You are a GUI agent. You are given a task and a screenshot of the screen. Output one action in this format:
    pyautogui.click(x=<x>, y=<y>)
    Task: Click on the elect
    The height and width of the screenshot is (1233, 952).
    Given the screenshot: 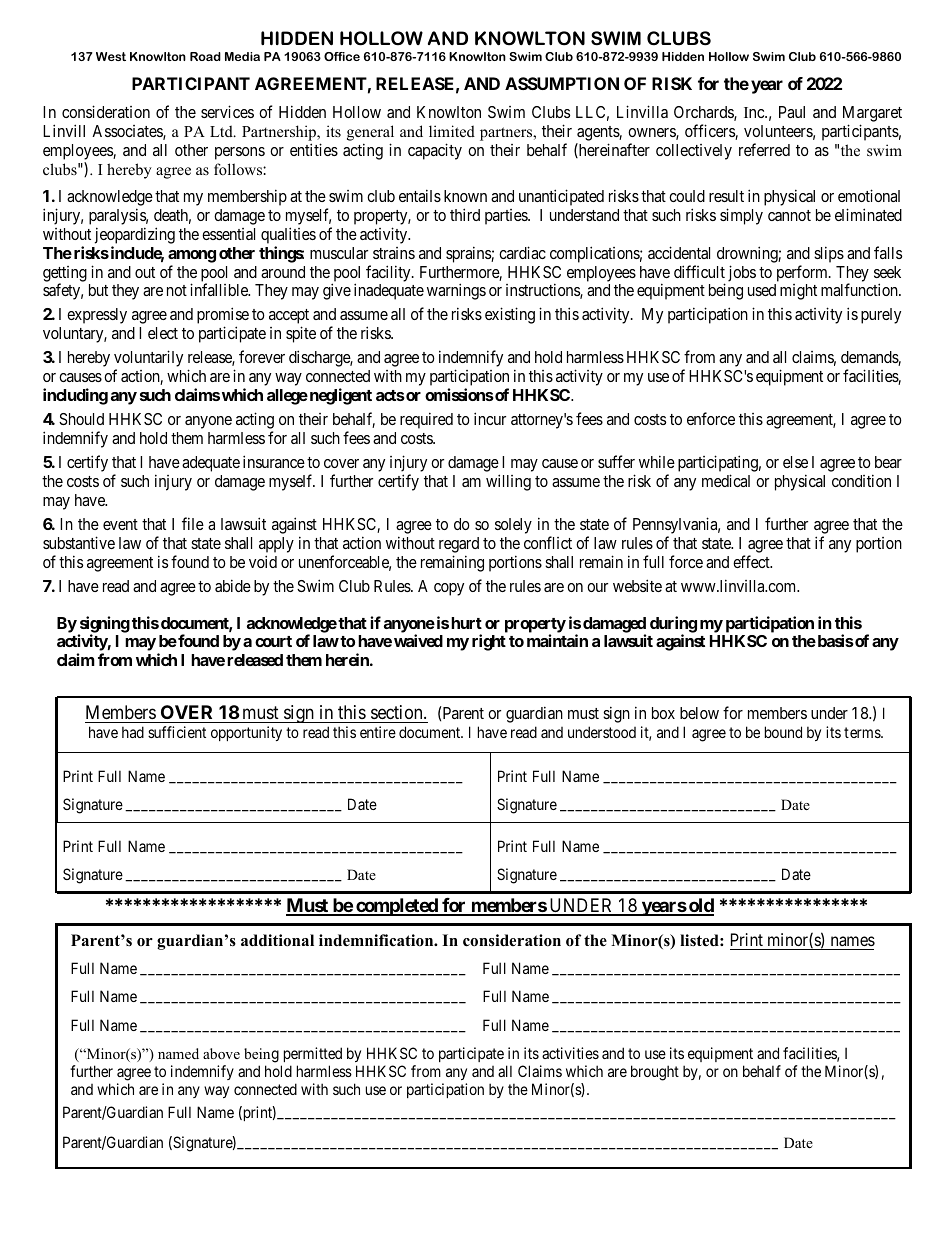 What is the action you would take?
    pyautogui.click(x=163, y=333)
